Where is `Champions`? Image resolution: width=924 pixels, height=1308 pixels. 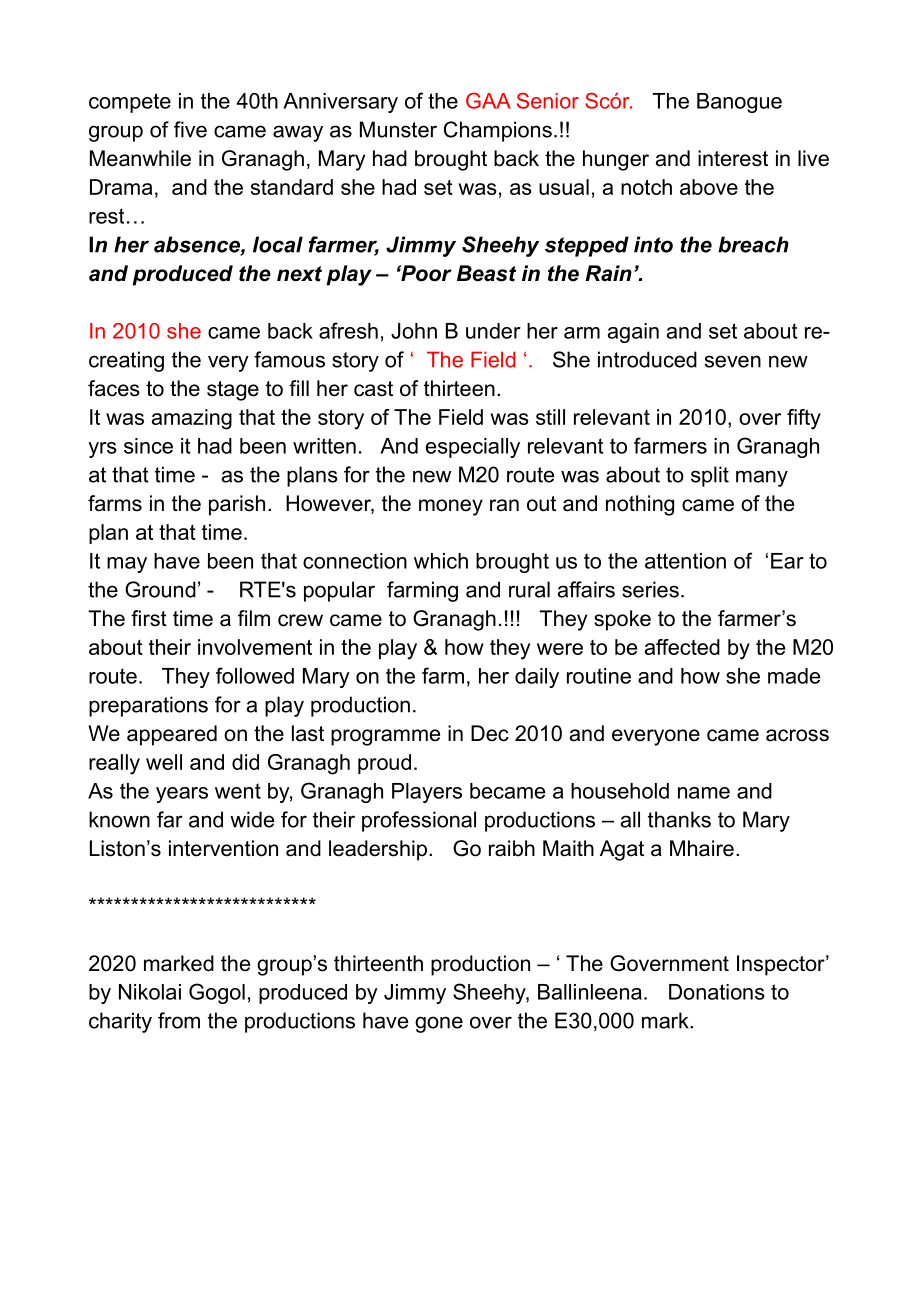 Champions is located at coordinates (498, 131).
